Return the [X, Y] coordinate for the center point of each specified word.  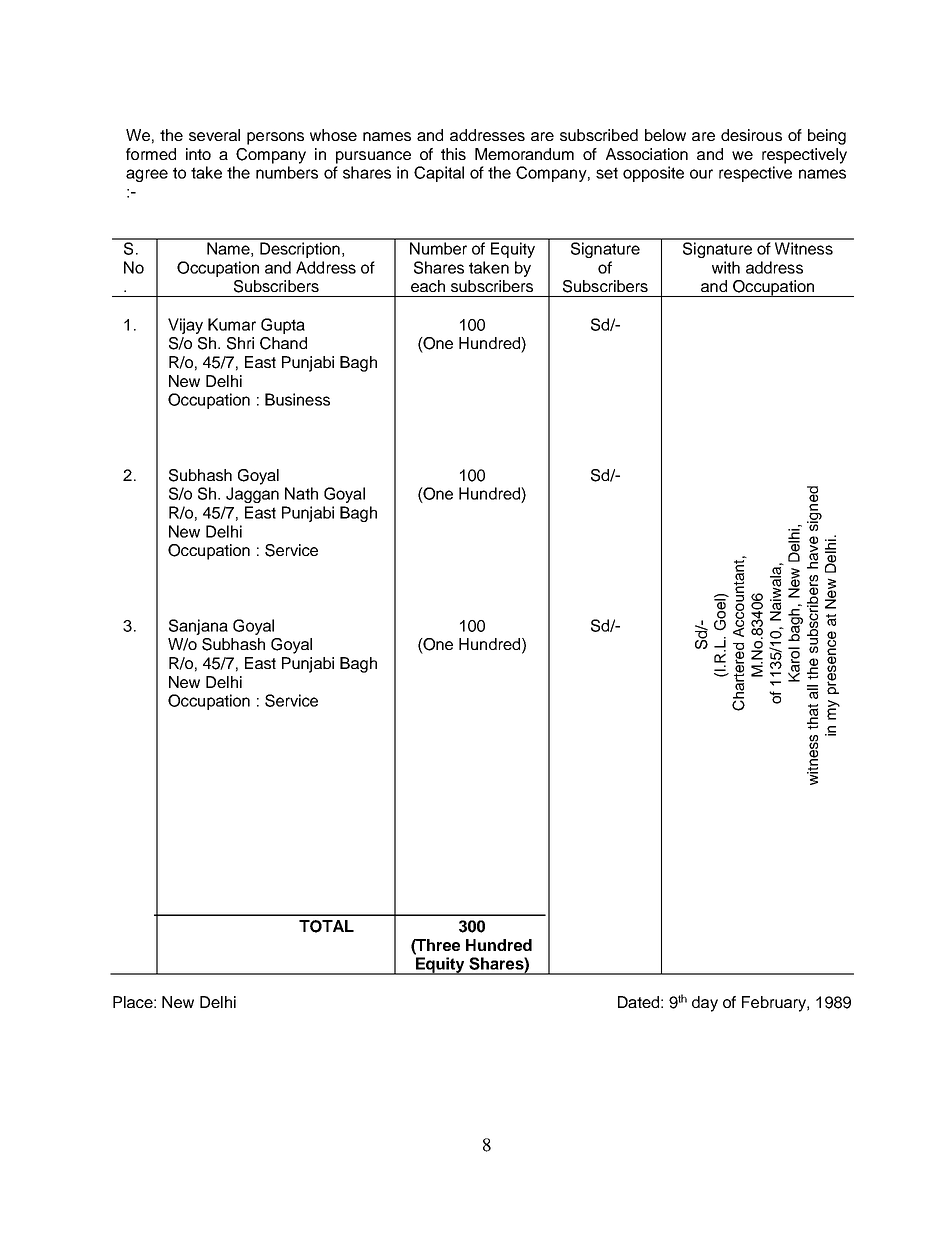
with [726, 267]
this [453, 154]
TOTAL [326, 926]
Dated [638, 1002]
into [198, 154]
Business [297, 399]
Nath [301, 493]
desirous [751, 135]
